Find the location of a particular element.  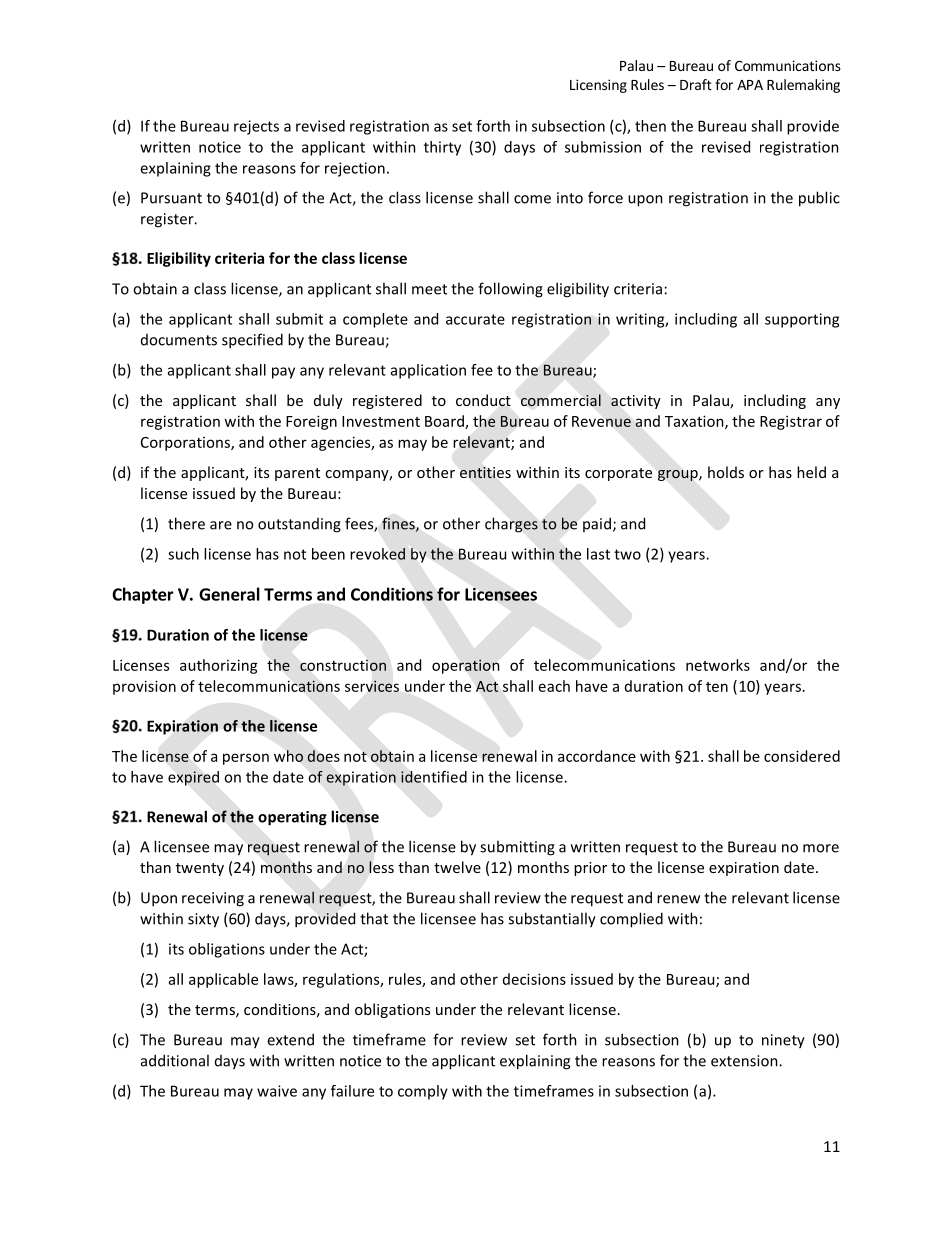

charges is located at coordinates (511, 525).
